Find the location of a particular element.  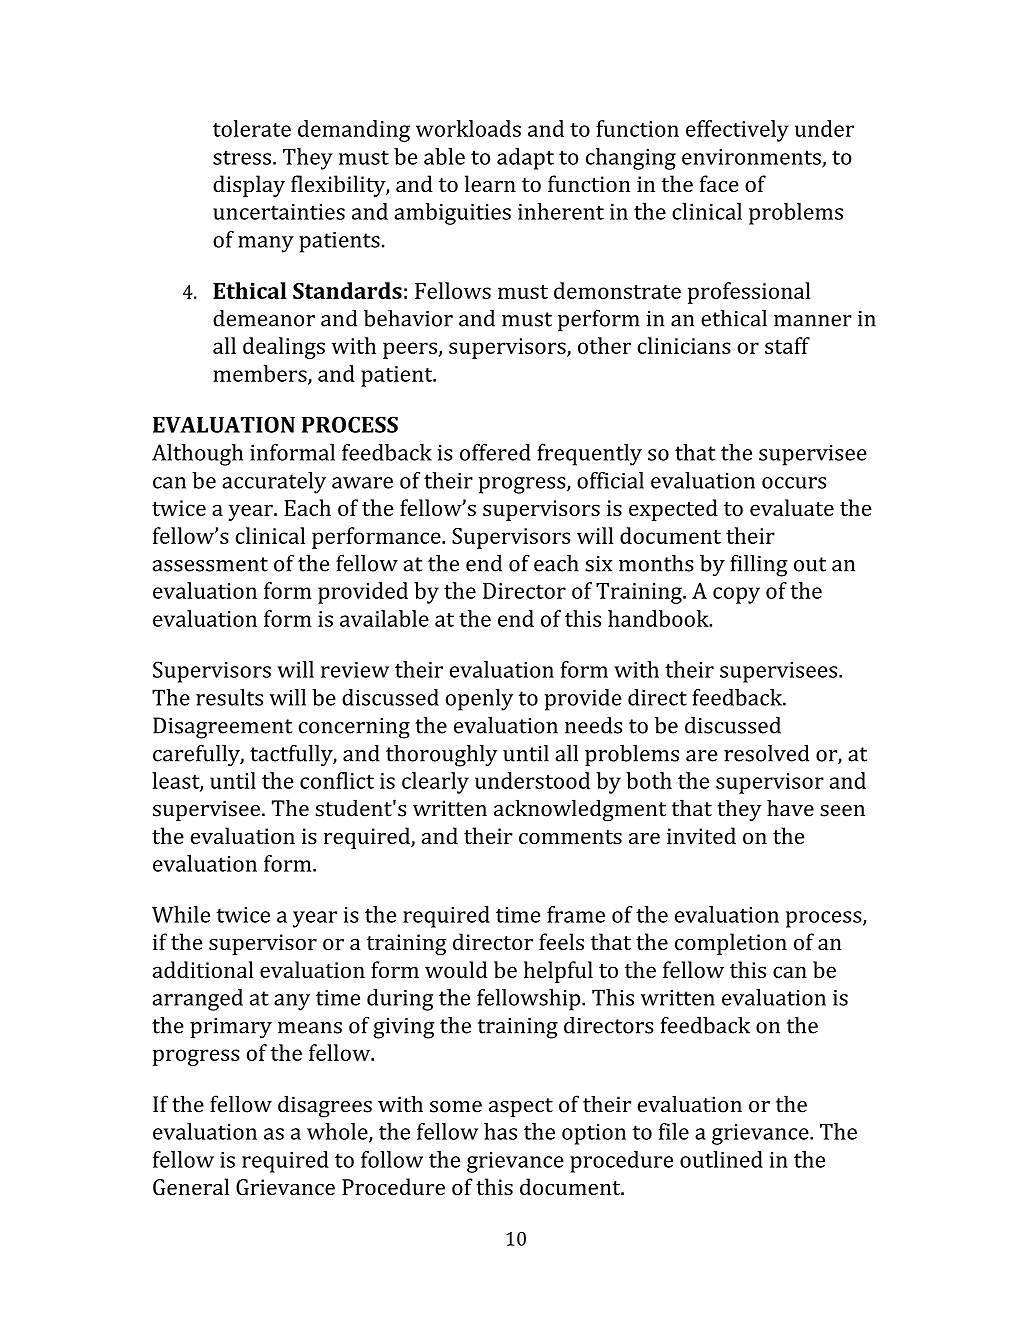

occurs is located at coordinates (794, 483).
